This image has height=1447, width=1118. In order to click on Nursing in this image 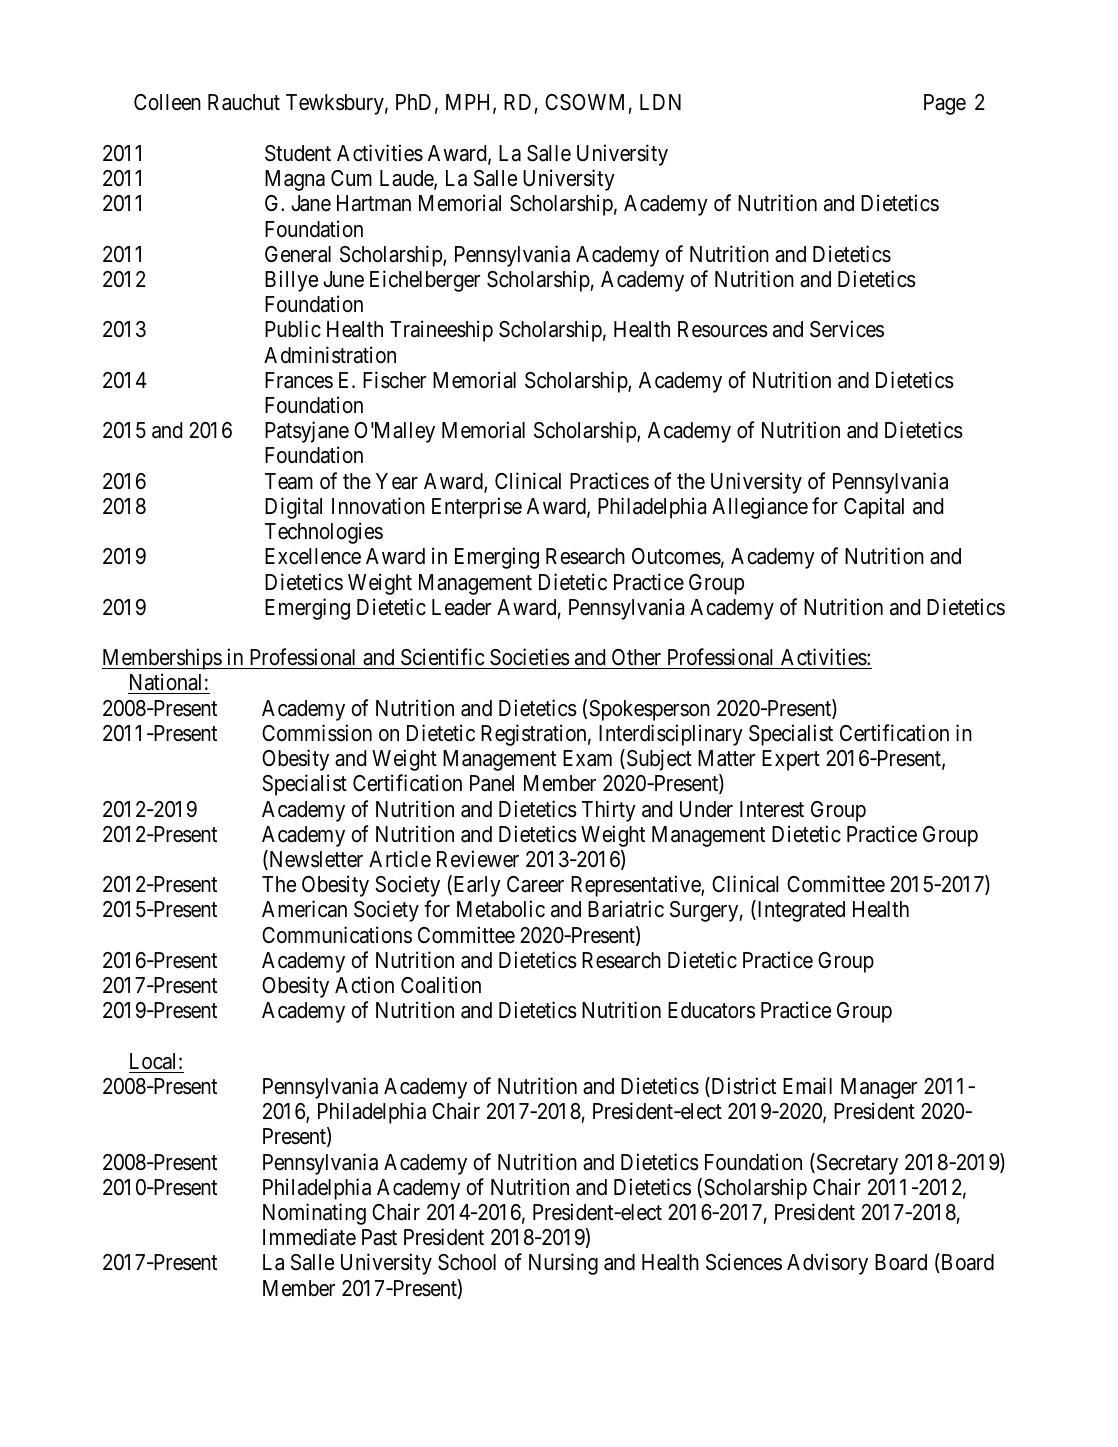, I will do `click(563, 1264)`.
